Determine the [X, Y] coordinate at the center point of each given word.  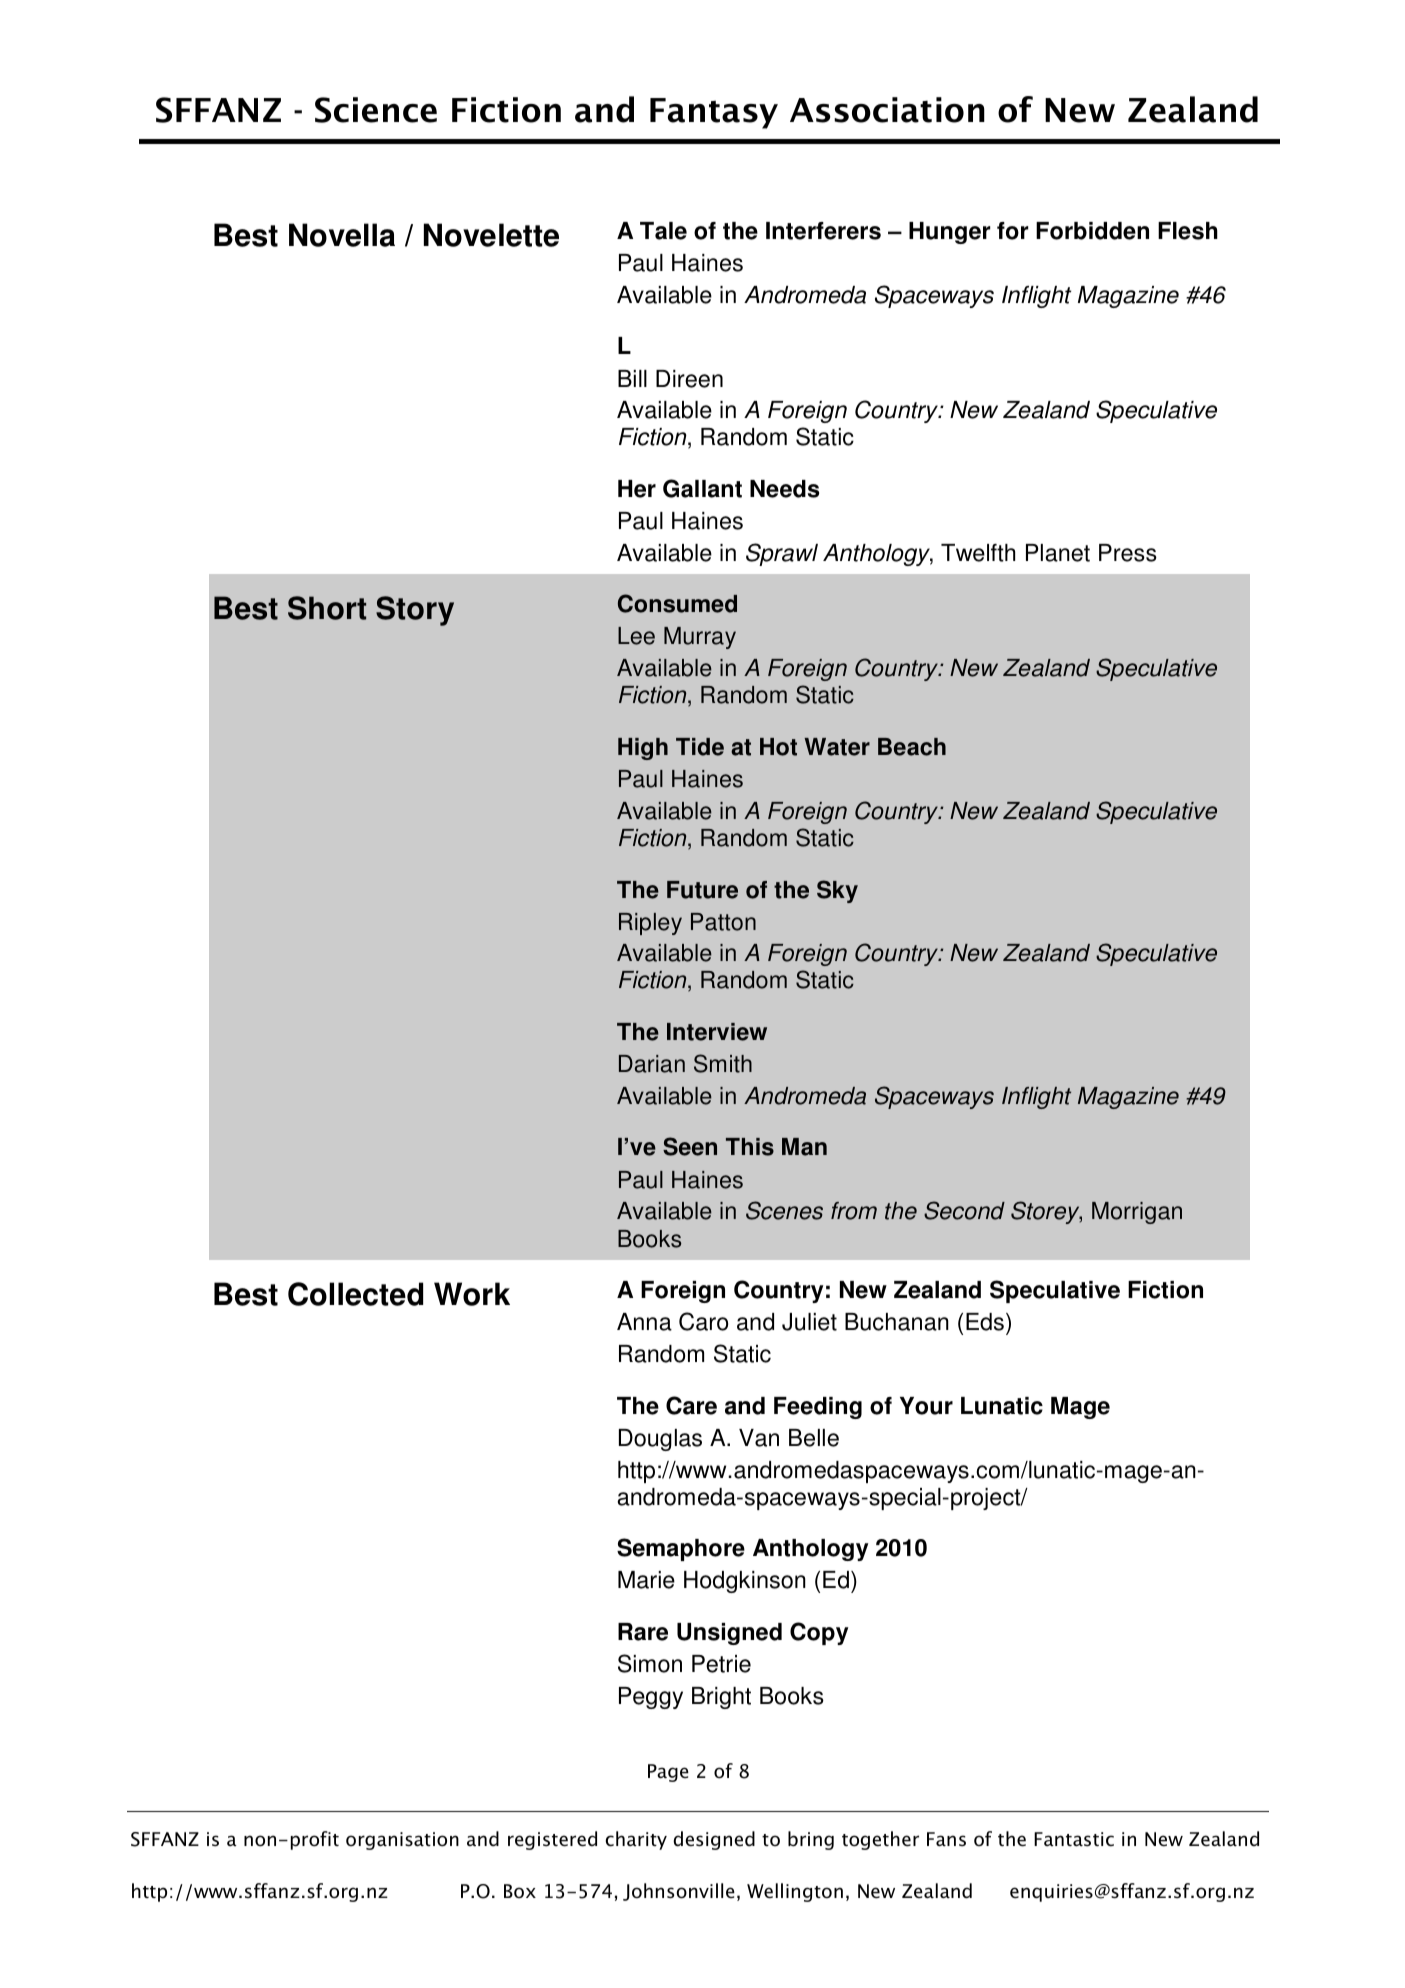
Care [691, 1405]
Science [376, 110]
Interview [717, 1032]
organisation [402, 1841]
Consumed [677, 603]
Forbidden [1092, 231]
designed [714, 1840]
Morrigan [1137, 1213]
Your [926, 1406]
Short [327, 608]
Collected [355, 1294]
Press [1128, 553]
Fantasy [714, 113]
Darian [652, 1064]
